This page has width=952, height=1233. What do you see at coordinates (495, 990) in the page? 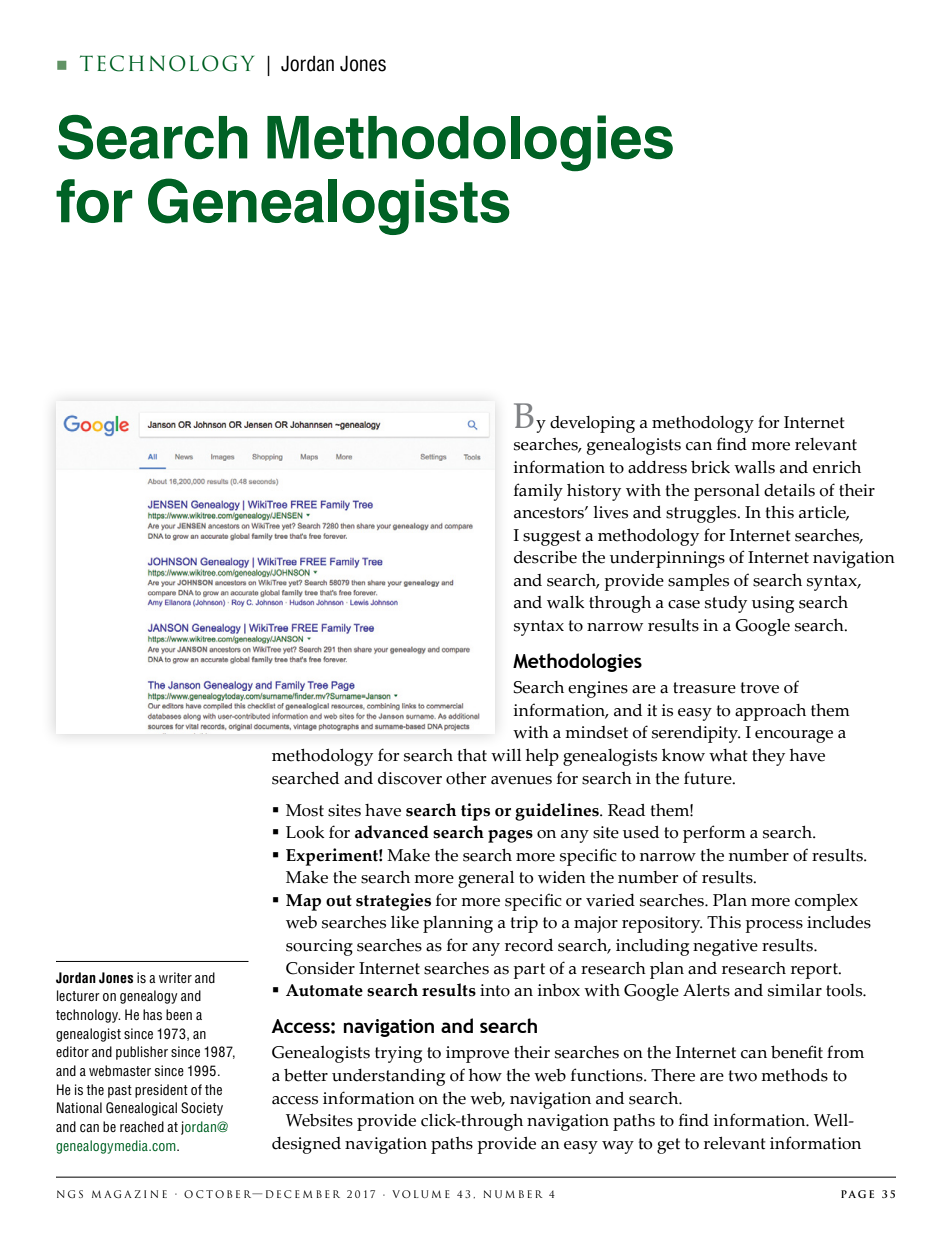
I see `into` at bounding box center [495, 990].
